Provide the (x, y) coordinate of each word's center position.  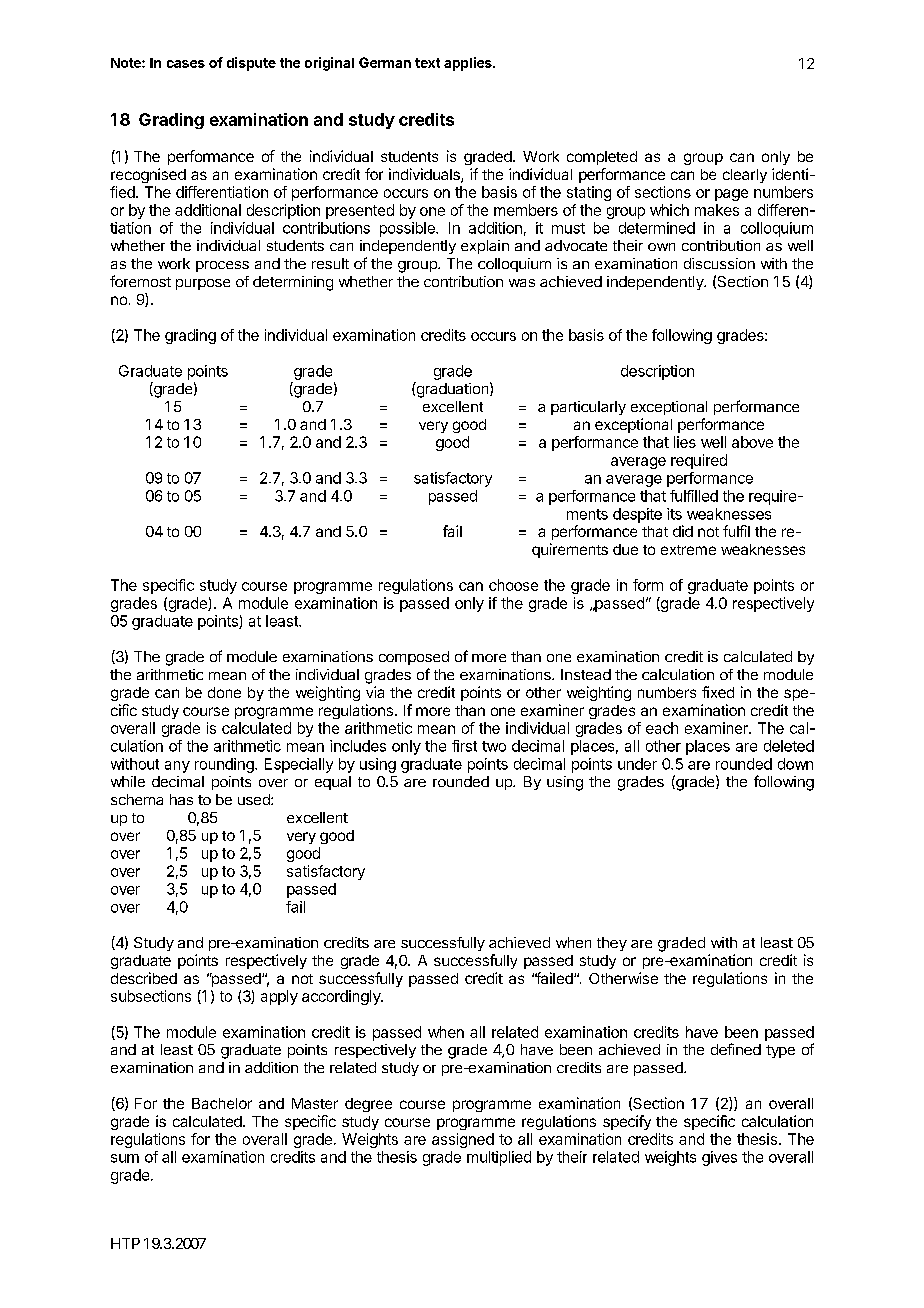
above (752, 442)
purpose (203, 284)
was (522, 283)
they (612, 944)
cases (186, 64)
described (144, 978)
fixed (718, 692)
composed (414, 658)
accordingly (342, 997)
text (427, 63)
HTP (125, 1243)
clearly (745, 176)
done (224, 692)
